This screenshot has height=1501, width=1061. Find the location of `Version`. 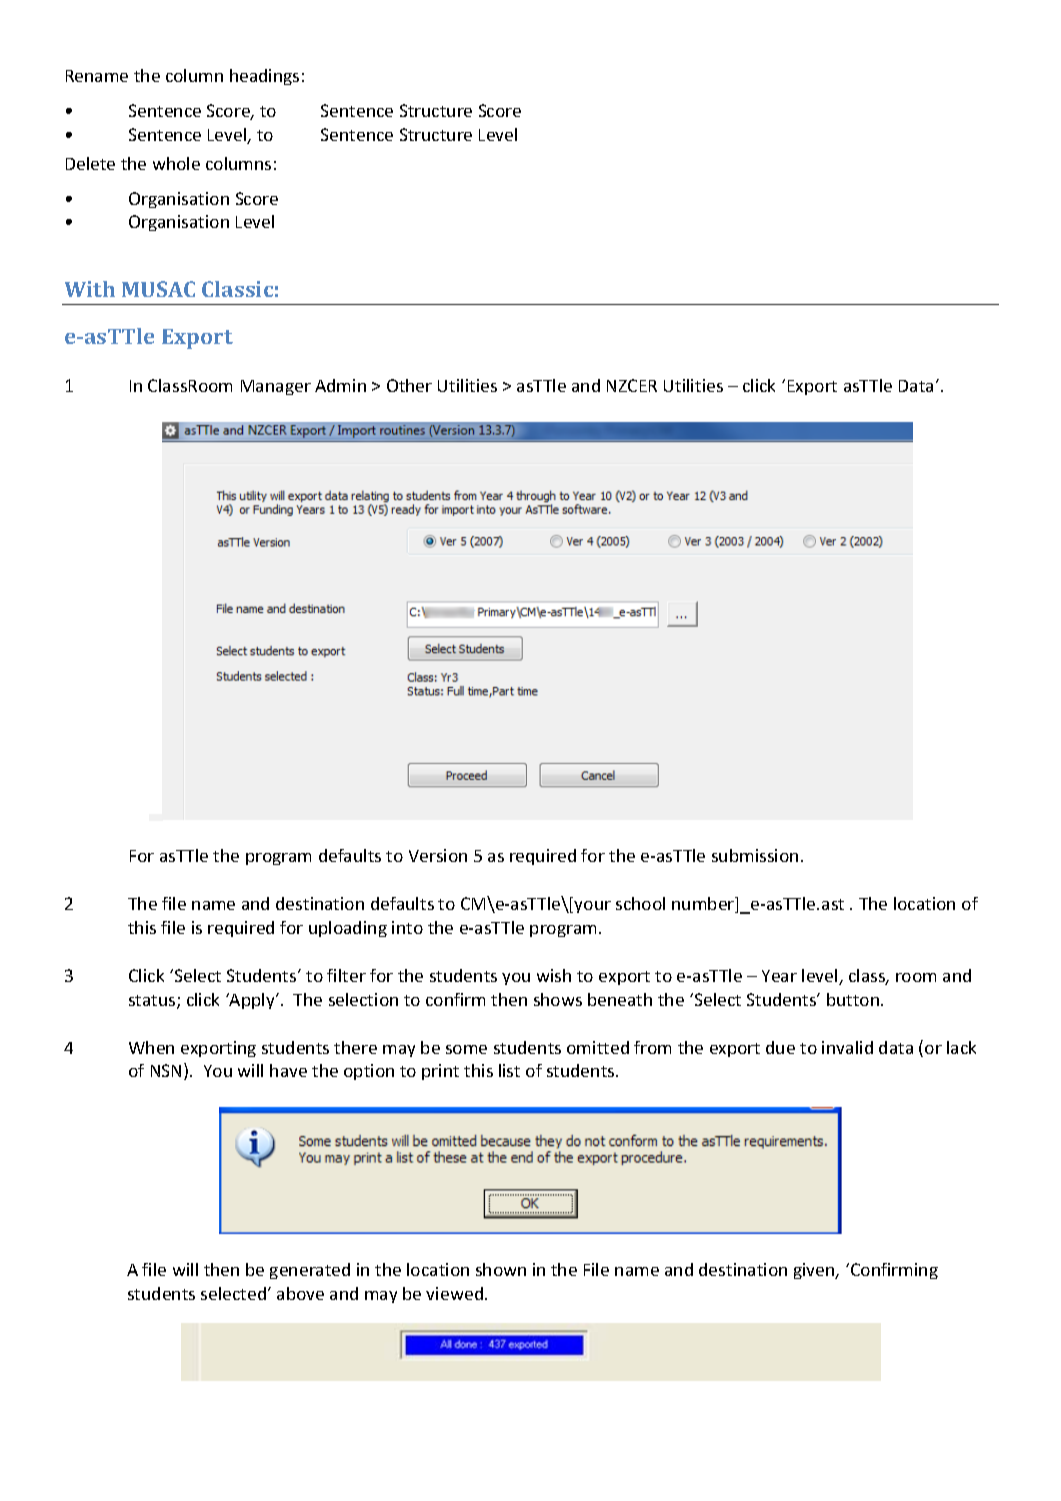

Version is located at coordinates (438, 855).
